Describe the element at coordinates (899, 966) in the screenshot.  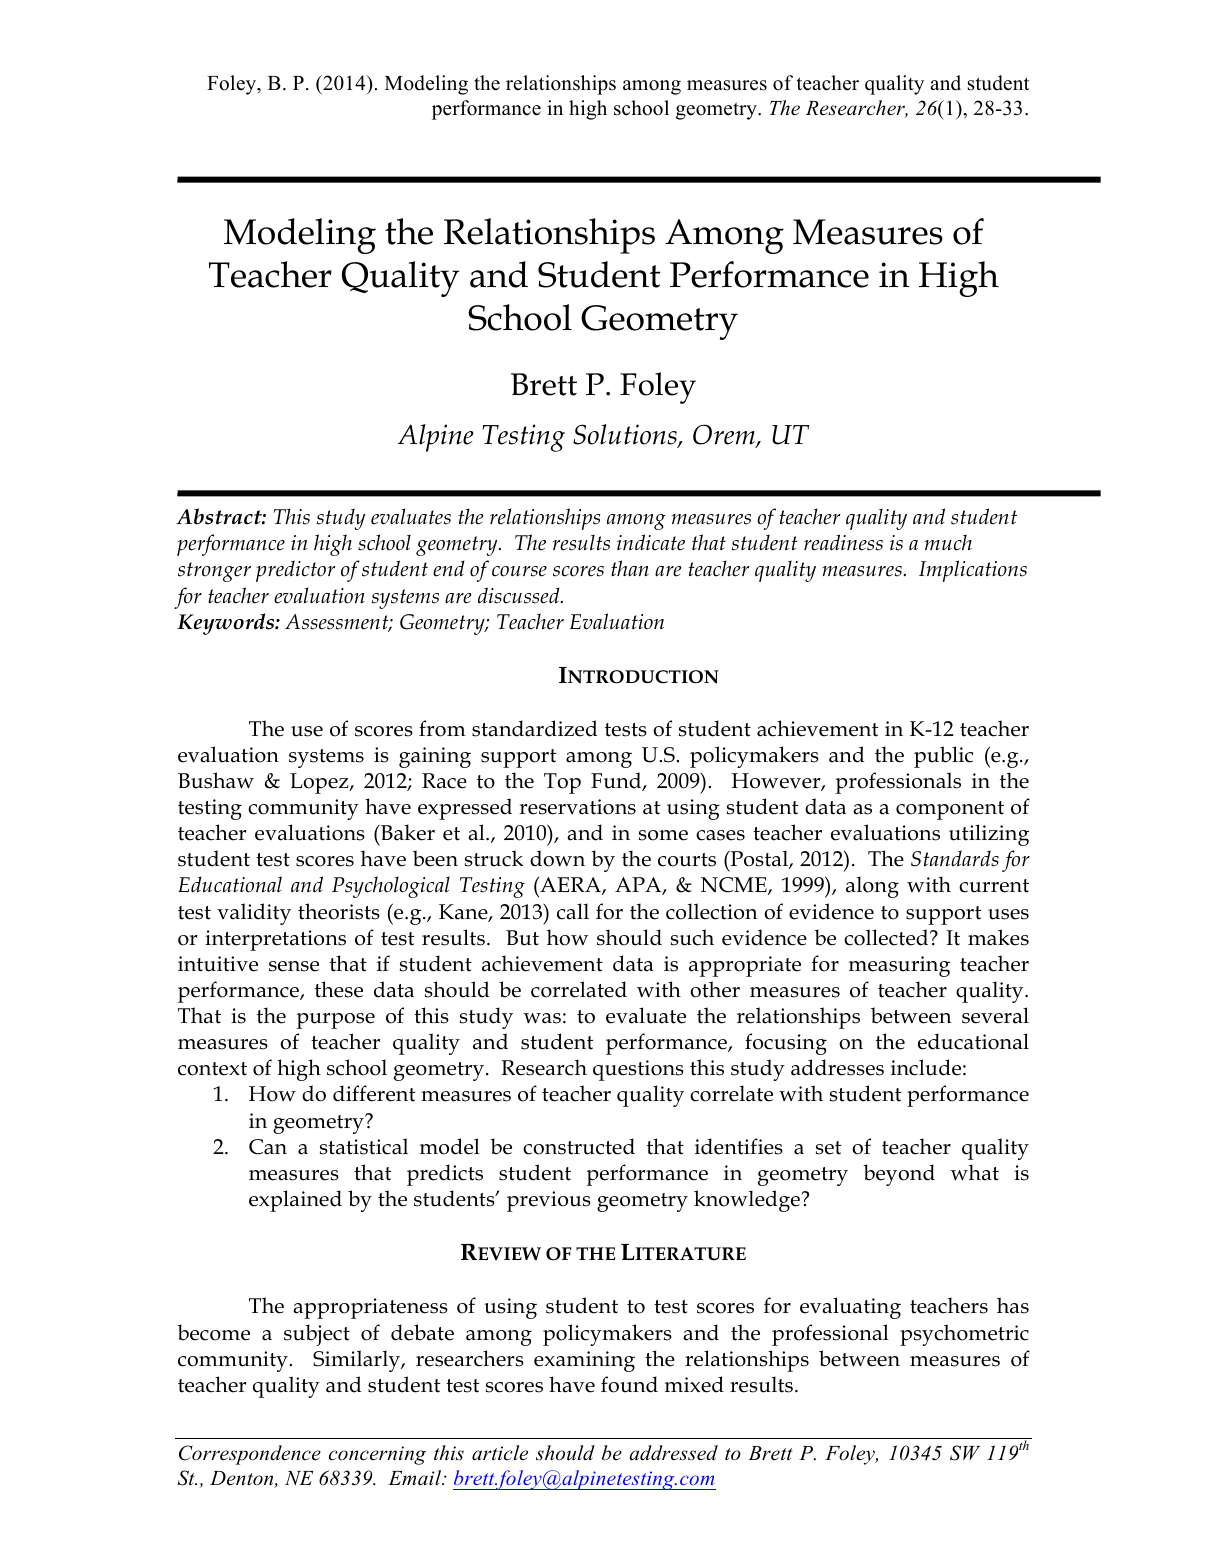
I see `measuring` at that location.
